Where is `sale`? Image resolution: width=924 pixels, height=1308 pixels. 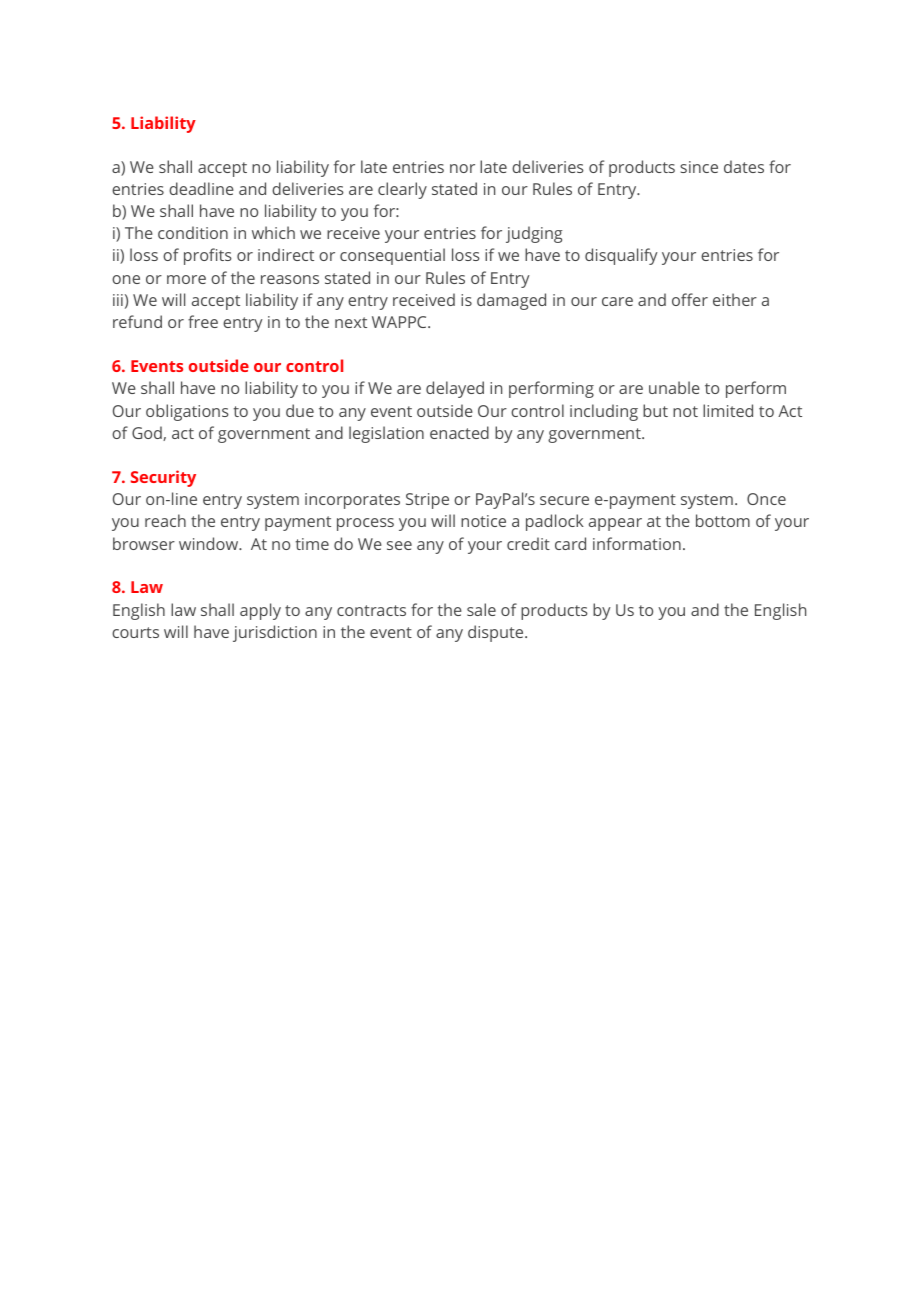 sale is located at coordinates (481, 609).
